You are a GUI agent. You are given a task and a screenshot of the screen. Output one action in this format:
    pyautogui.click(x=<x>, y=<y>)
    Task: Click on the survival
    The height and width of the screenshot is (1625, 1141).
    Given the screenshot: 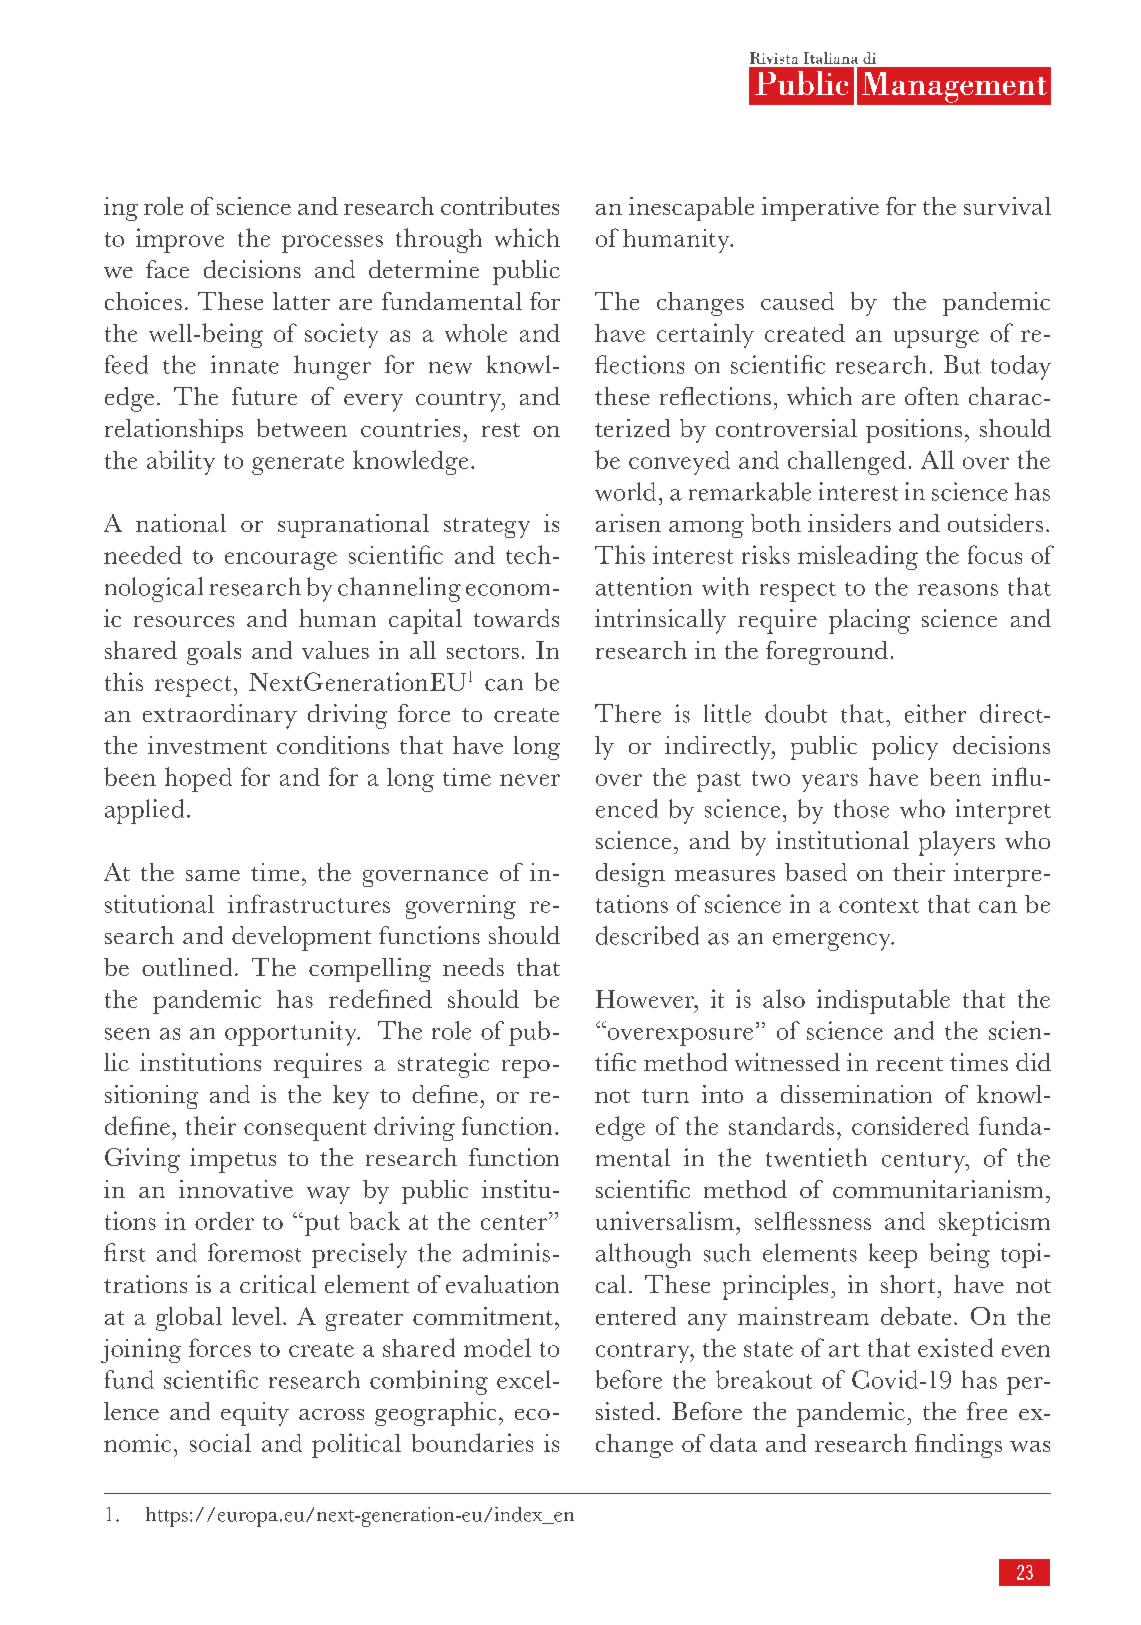 What is the action you would take?
    pyautogui.click(x=1007, y=206)
